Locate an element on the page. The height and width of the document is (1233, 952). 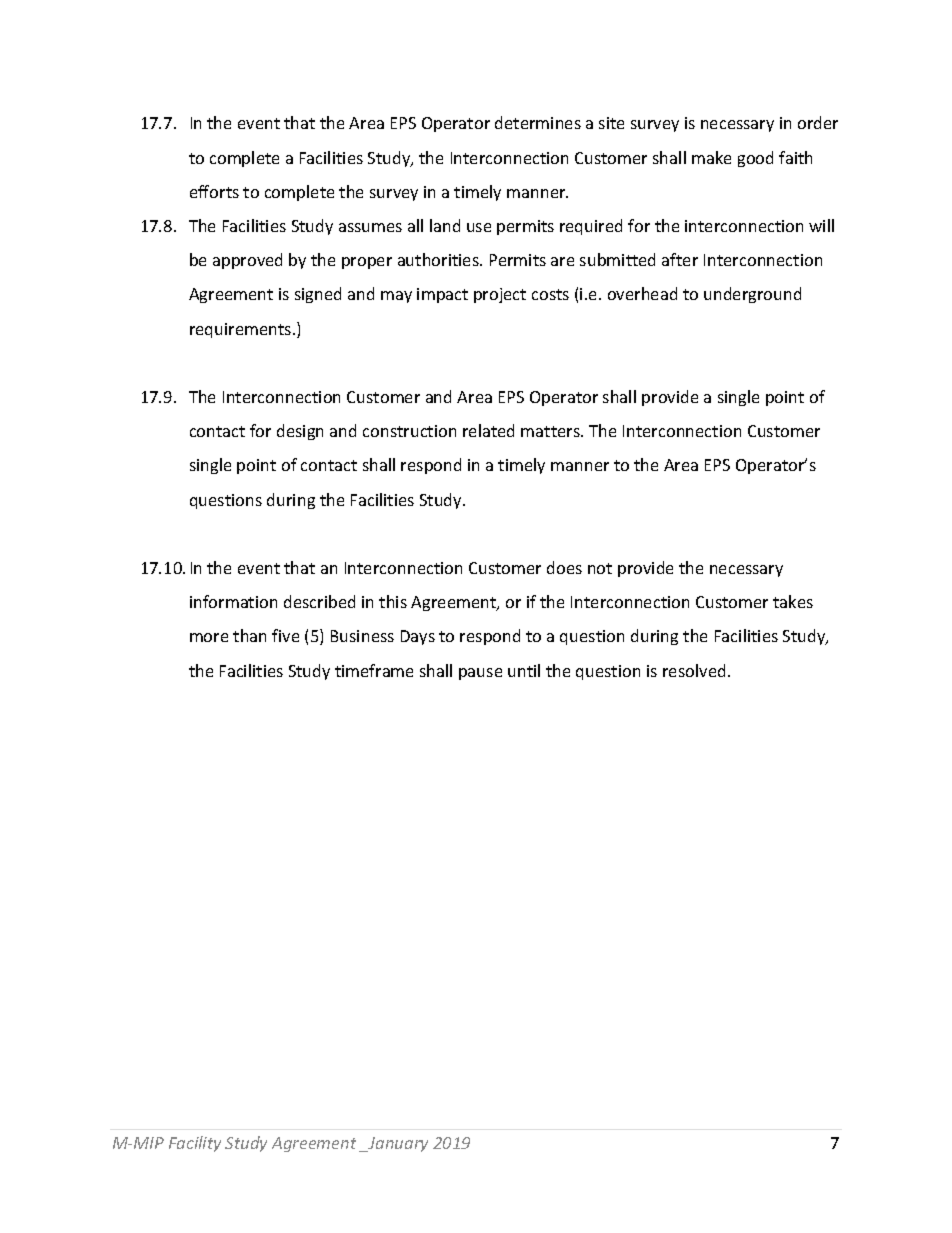
Facility is located at coordinates (195, 1144).
